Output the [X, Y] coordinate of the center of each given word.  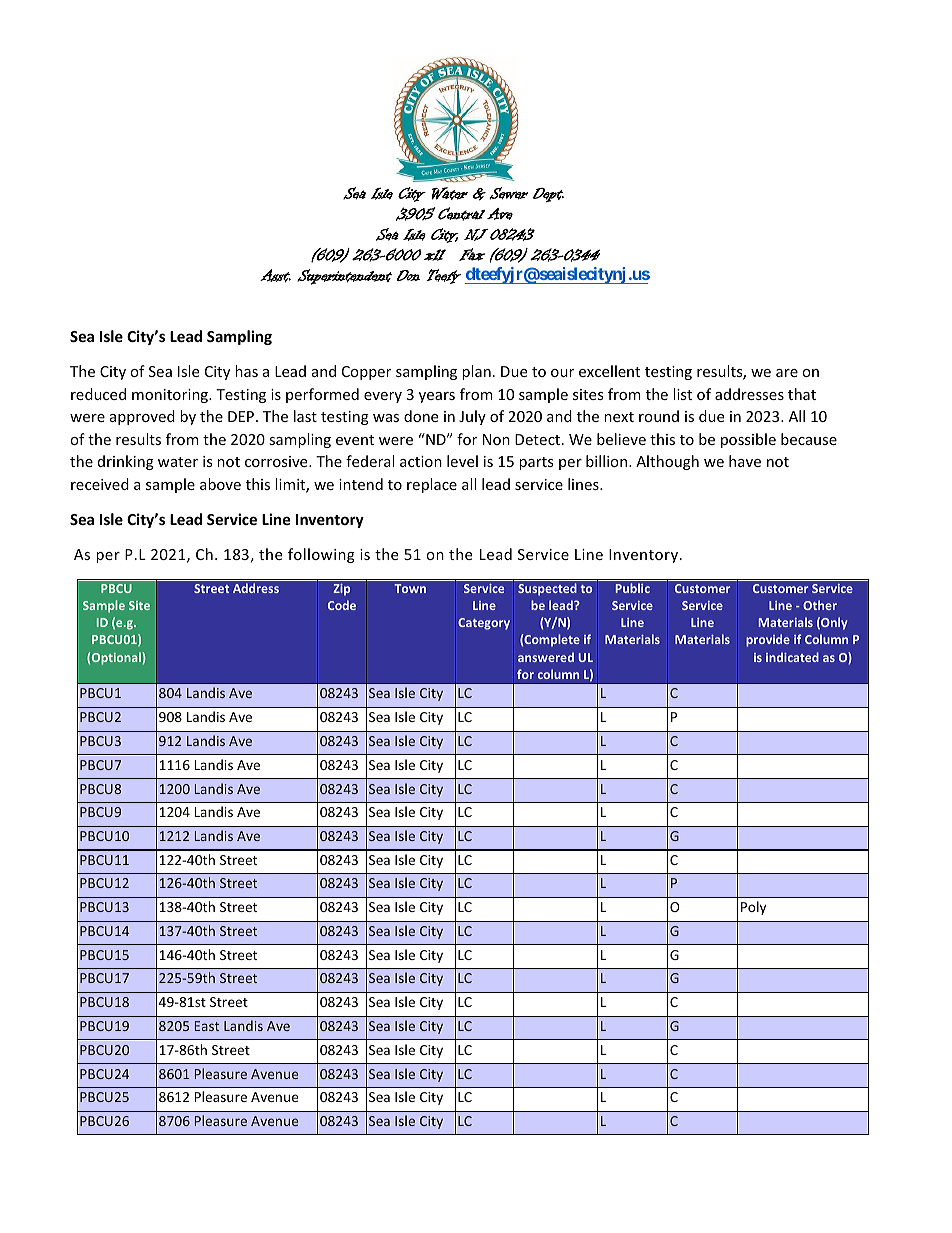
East [207, 1026]
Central [461, 214]
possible [748, 440]
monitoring [171, 396]
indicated [792, 657]
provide [768, 640]
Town [410, 588]
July [472, 417]
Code [342, 605]
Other [820, 605]
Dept [548, 195]
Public [633, 588]
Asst [275, 276]
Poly [753, 908]
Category [484, 624]
